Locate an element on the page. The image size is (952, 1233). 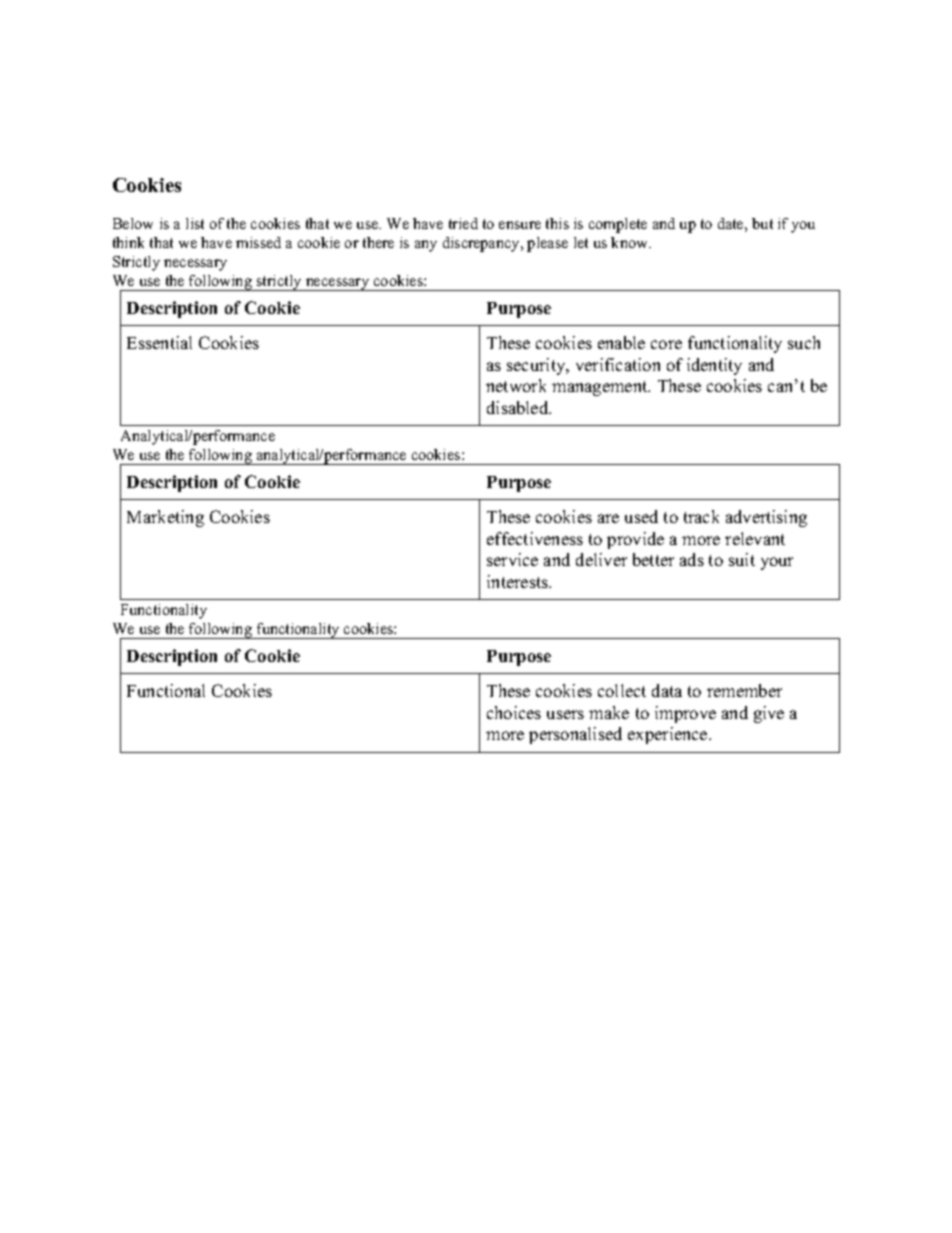
but is located at coordinates (762, 223).
